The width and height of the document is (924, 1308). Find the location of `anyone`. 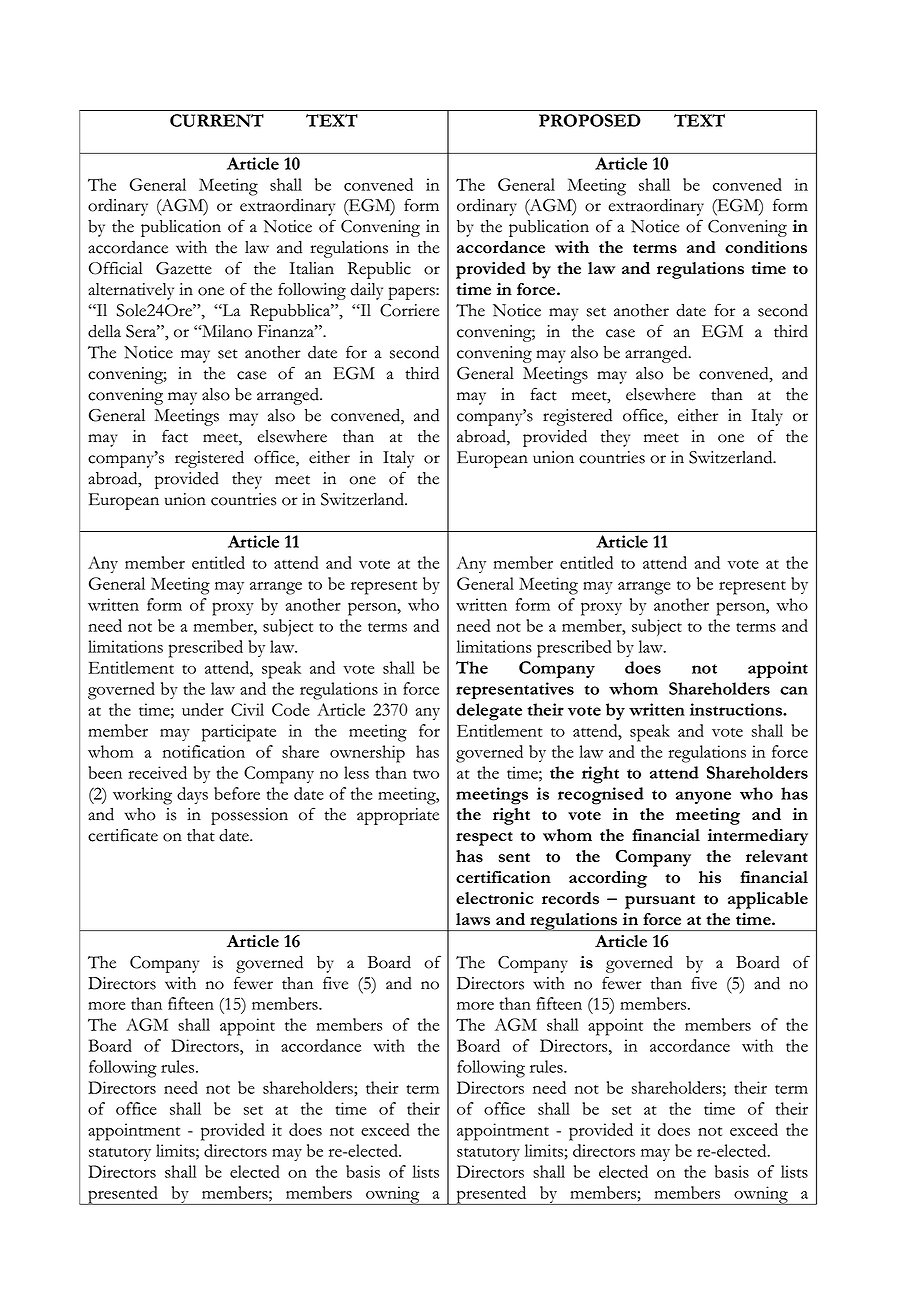

anyone is located at coordinates (703, 797).
